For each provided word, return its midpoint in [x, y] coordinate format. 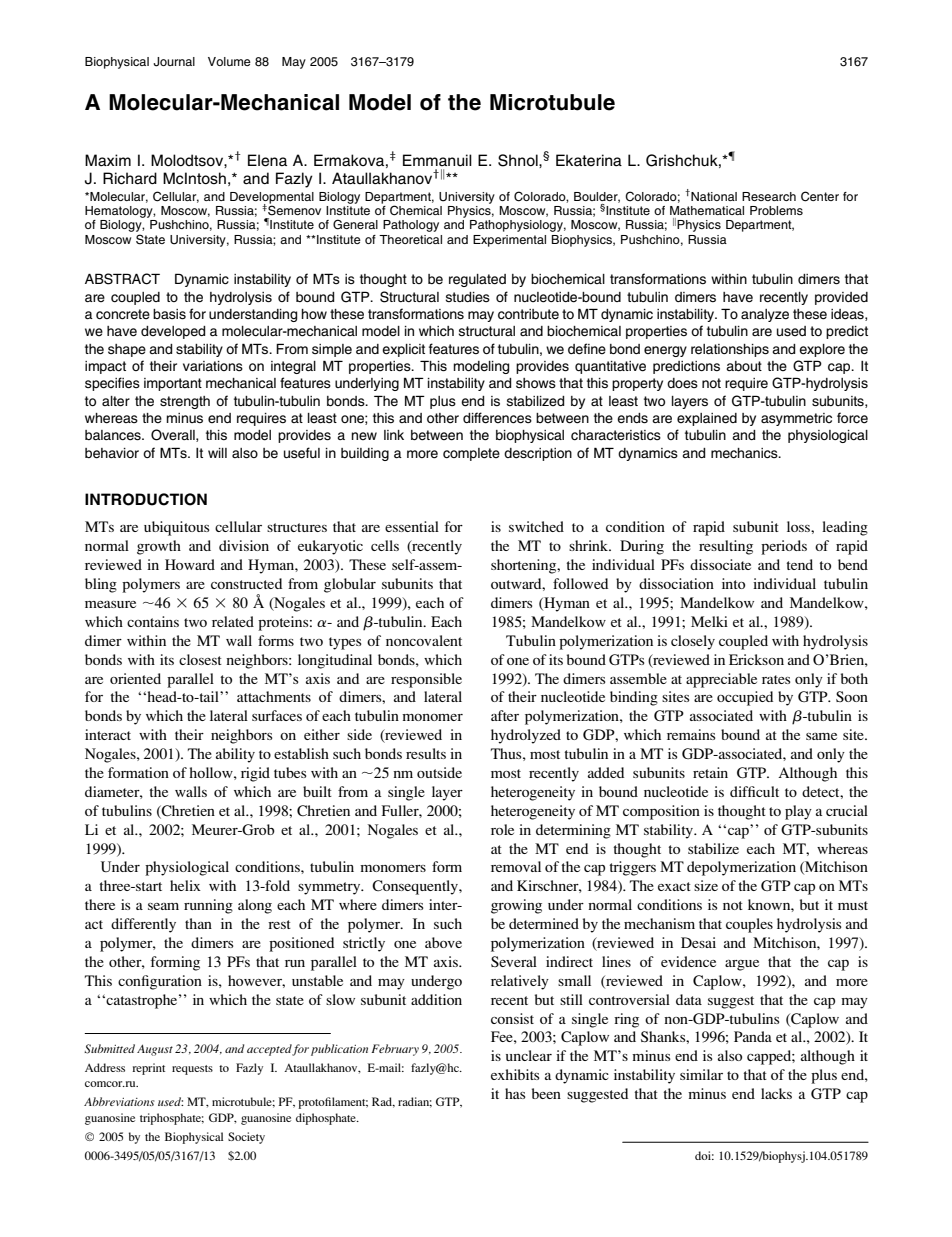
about [744, 366]
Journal [174, 62]
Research [769, 196]
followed [580, 583]
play [798, 812]
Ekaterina [589, 160]
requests [192, 1070]
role [502, 829]
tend [799, 564]
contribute [528, 314]
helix [185, 885]
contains [153, 621]
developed [173, 332]
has [515, 1093]
